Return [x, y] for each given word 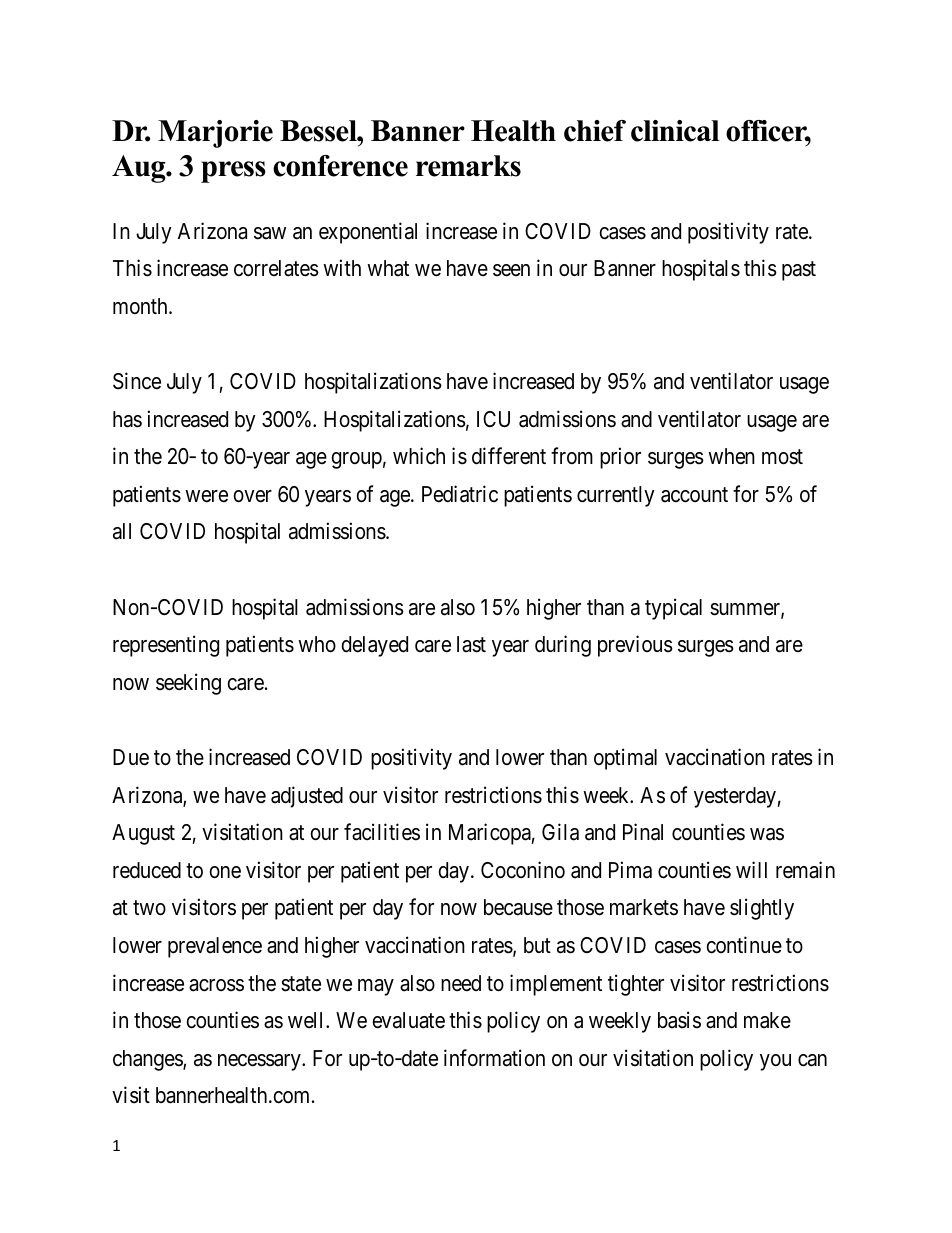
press [233, 172]
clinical [675, 131]
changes [148, 1060]
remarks [468, 166]
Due [131, 757]
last [471, 644]
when [731, 456]
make [767, 1020]
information [494, 1058]
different [509, 456]
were [206, 496]
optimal [625, 759]
